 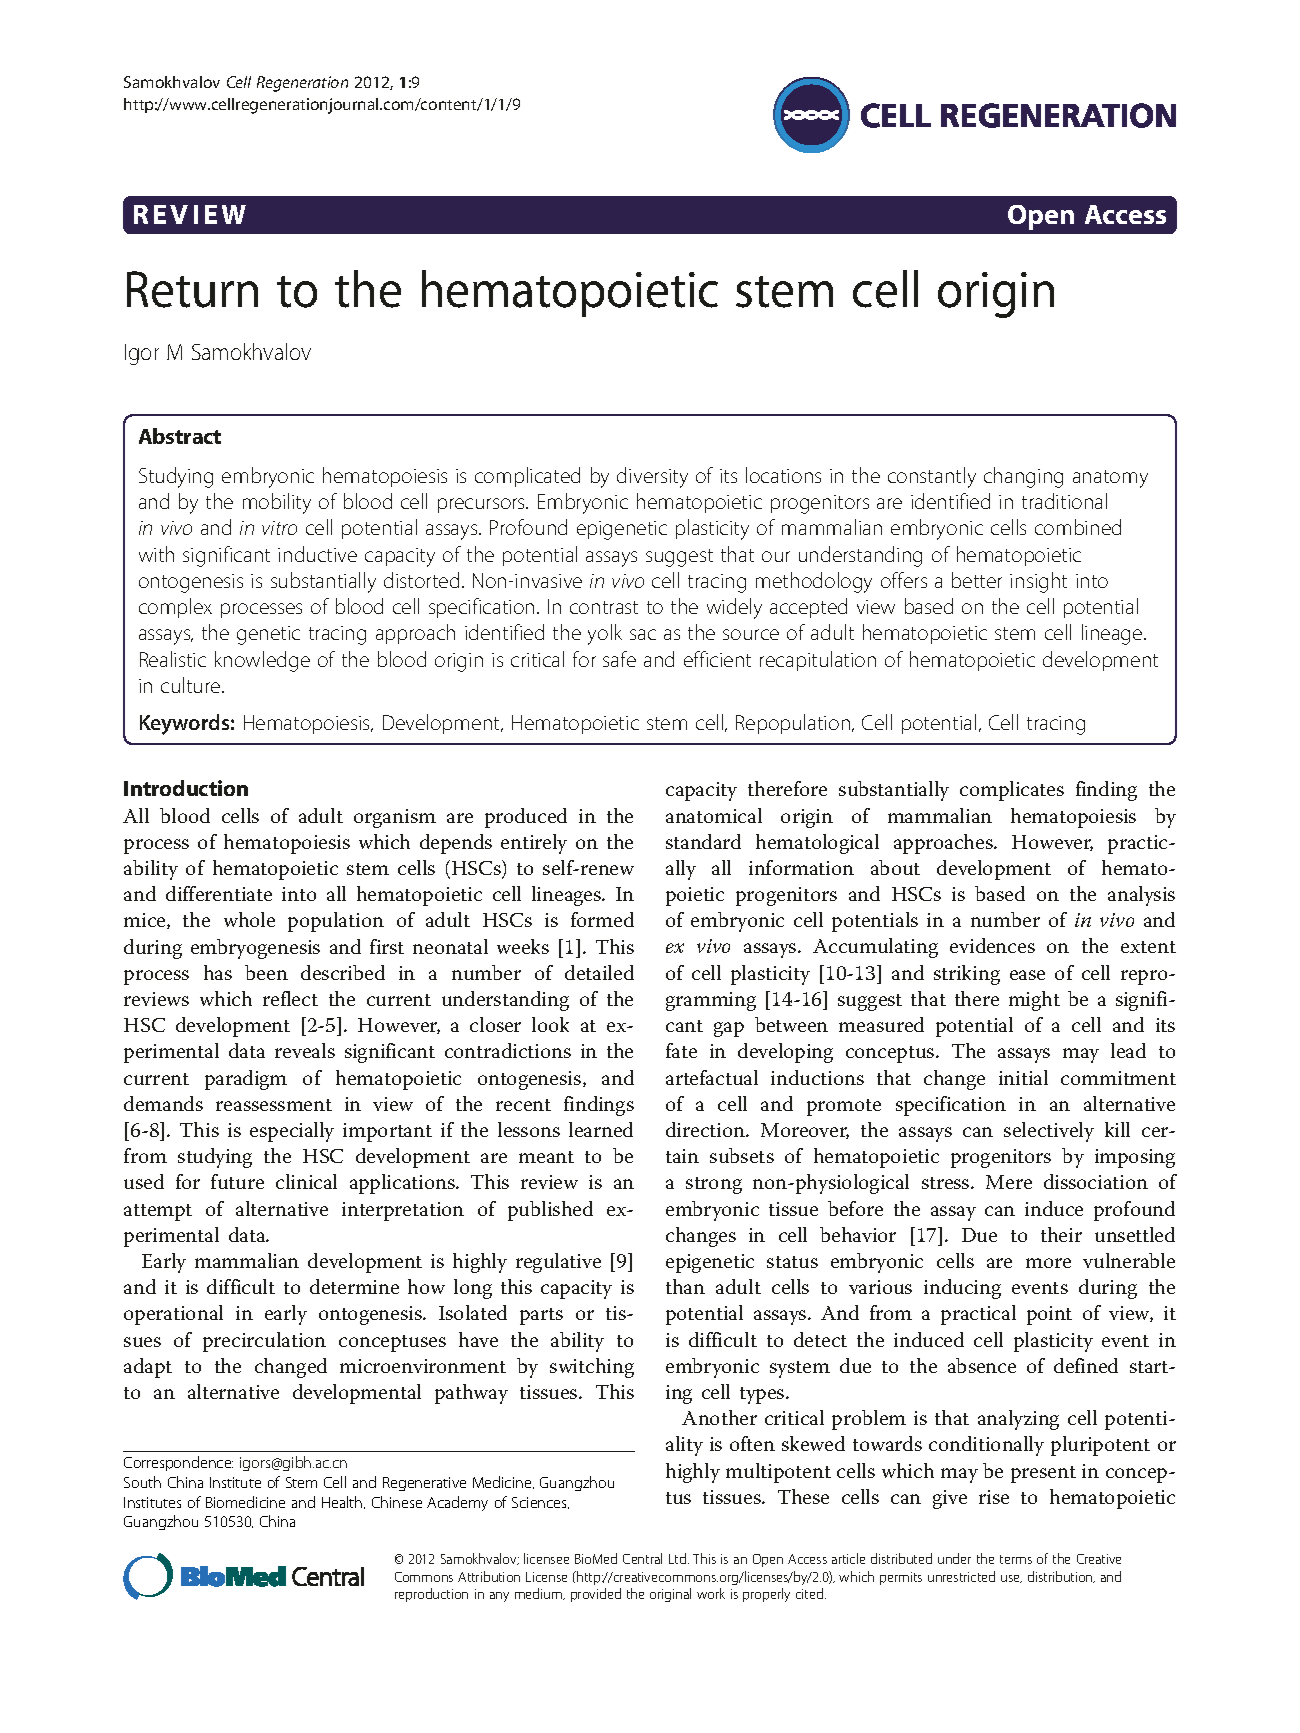 I want to click on learned, so click(x=601, y=1129).
